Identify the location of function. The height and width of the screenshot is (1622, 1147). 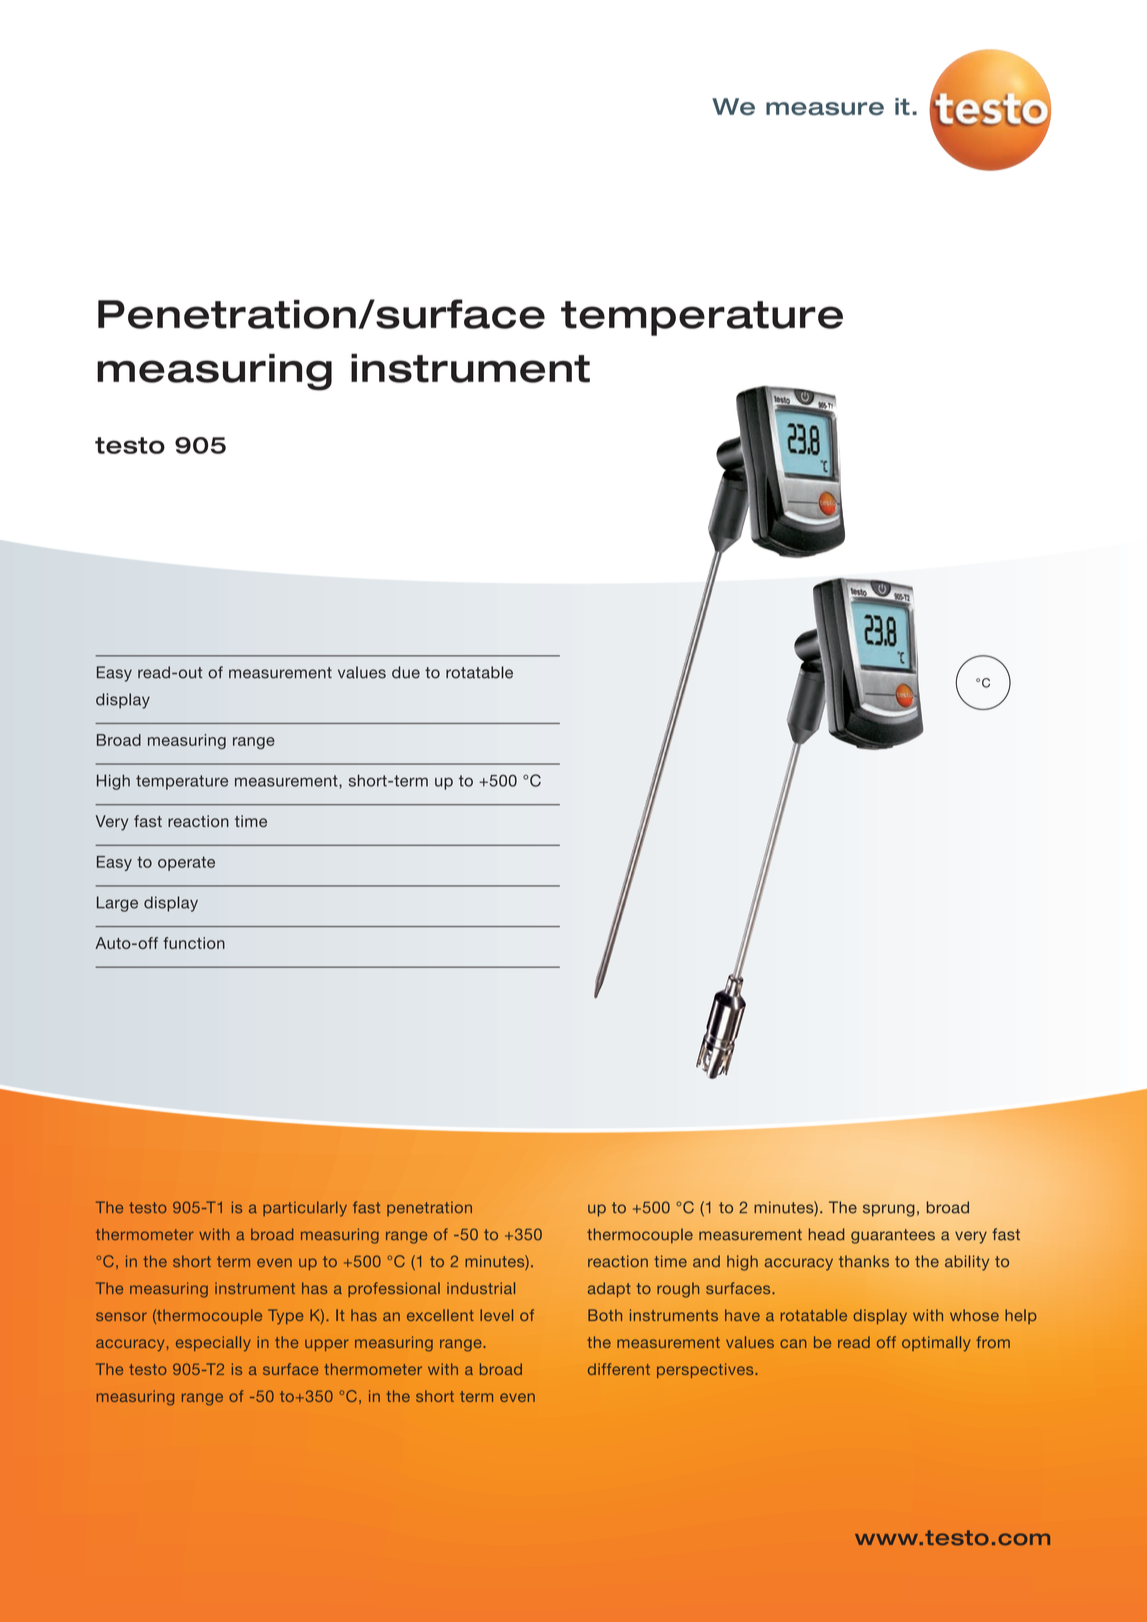
(194, 943).
